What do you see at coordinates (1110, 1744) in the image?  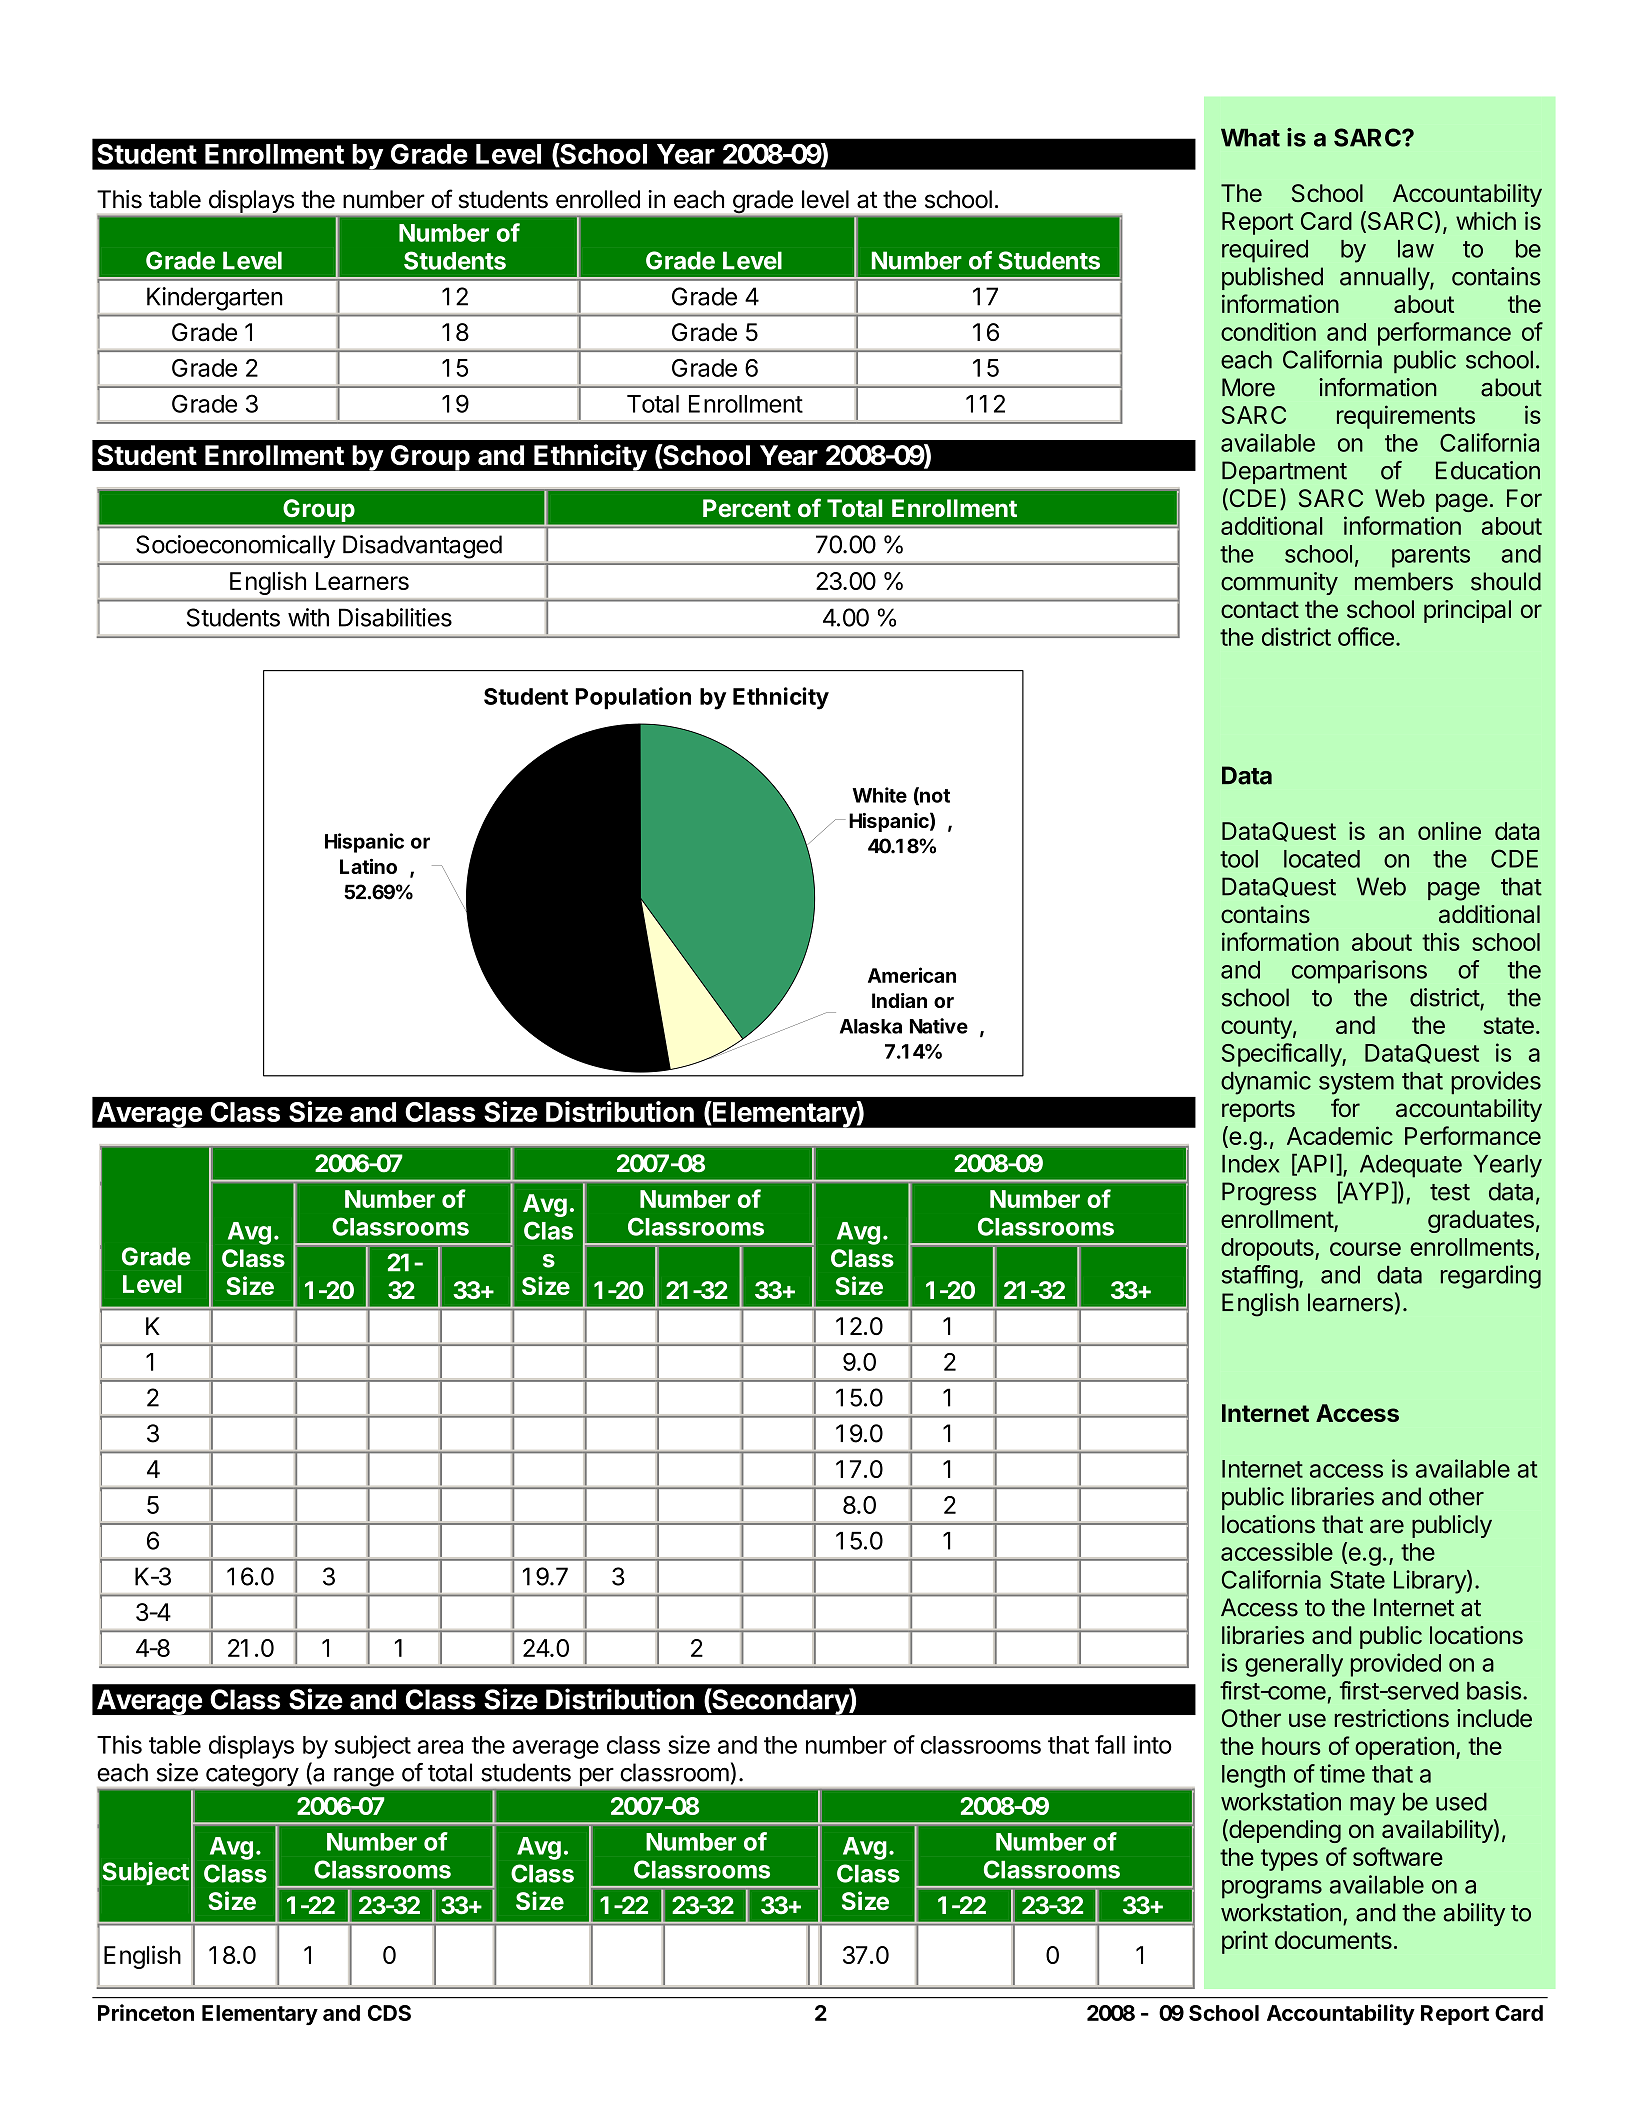 I see `fall` at bounding box center [1110, 1744].
